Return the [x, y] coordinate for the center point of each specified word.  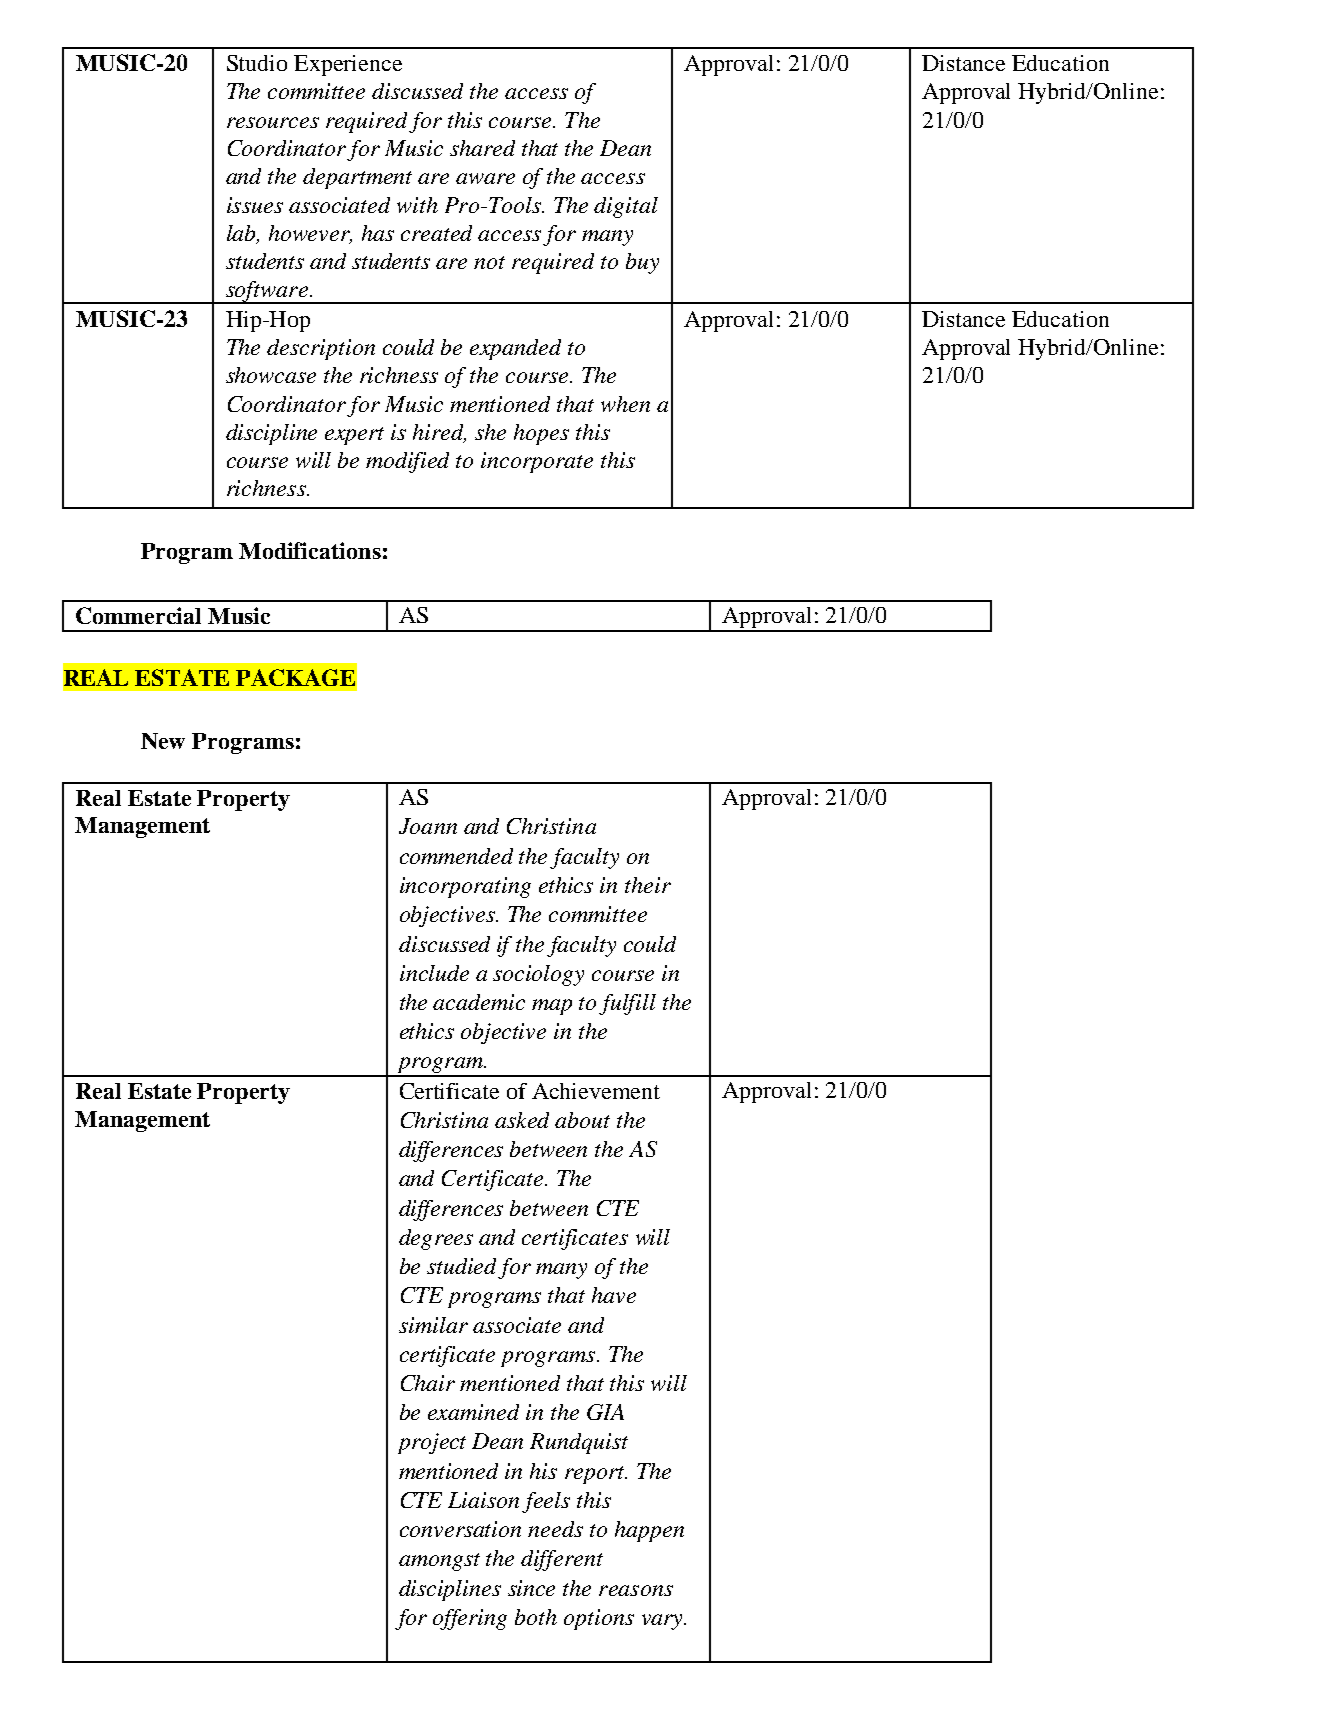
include [434, 973]
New [163, 741]
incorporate [537, 462]
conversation [460, 1529]
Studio [257, 63]
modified [407, 462]
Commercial [138, 615]
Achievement [596, 1091]
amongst [439, 1562]
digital [626, 207]
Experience [348, 65]
